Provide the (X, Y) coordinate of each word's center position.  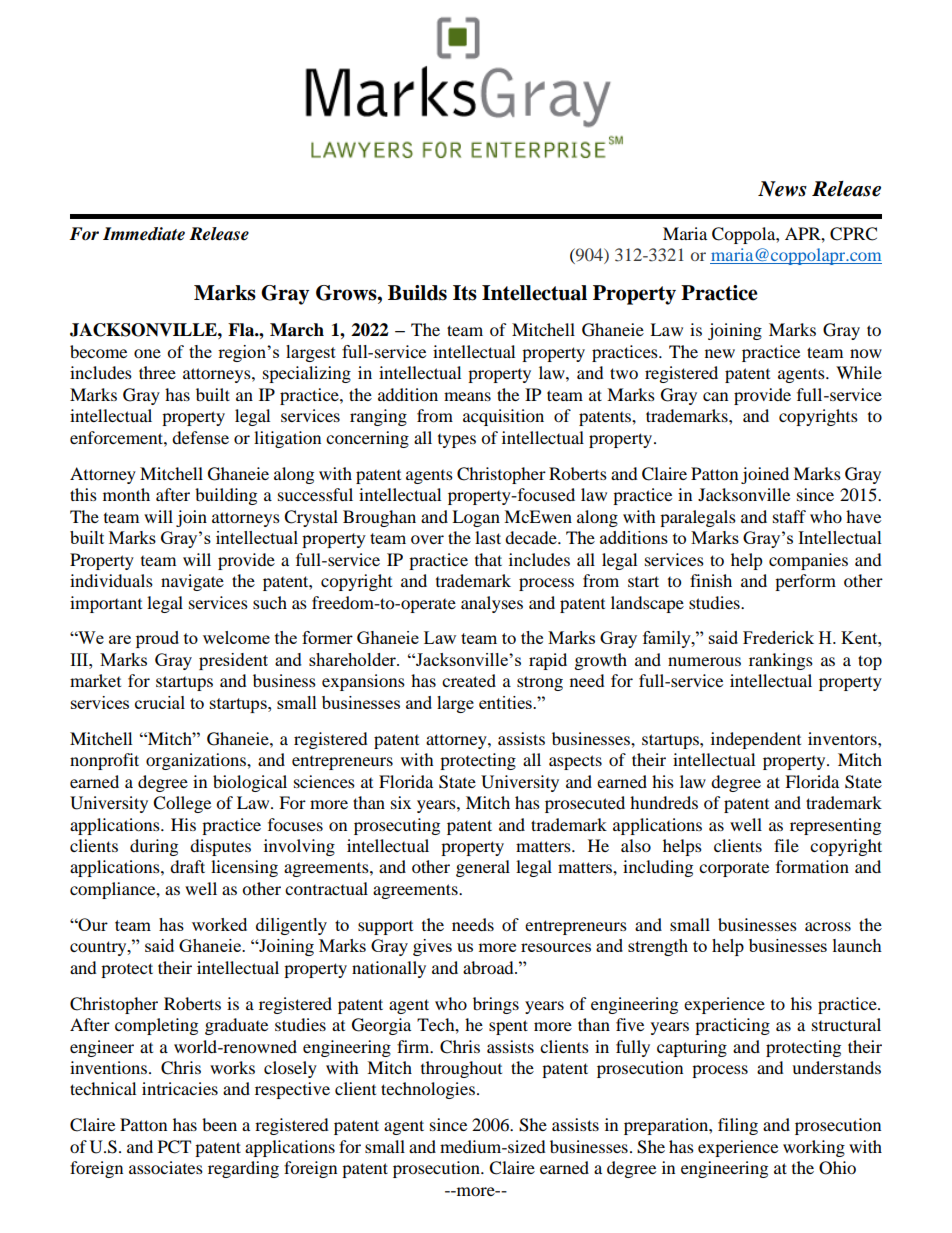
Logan (476, 518)
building (226, 496)
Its (465, 293)
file (786, 845)
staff (789, 516)
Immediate (144, 234)
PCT (174, 1147)
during (154, 847)
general (483, 868)
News (782, 189)
